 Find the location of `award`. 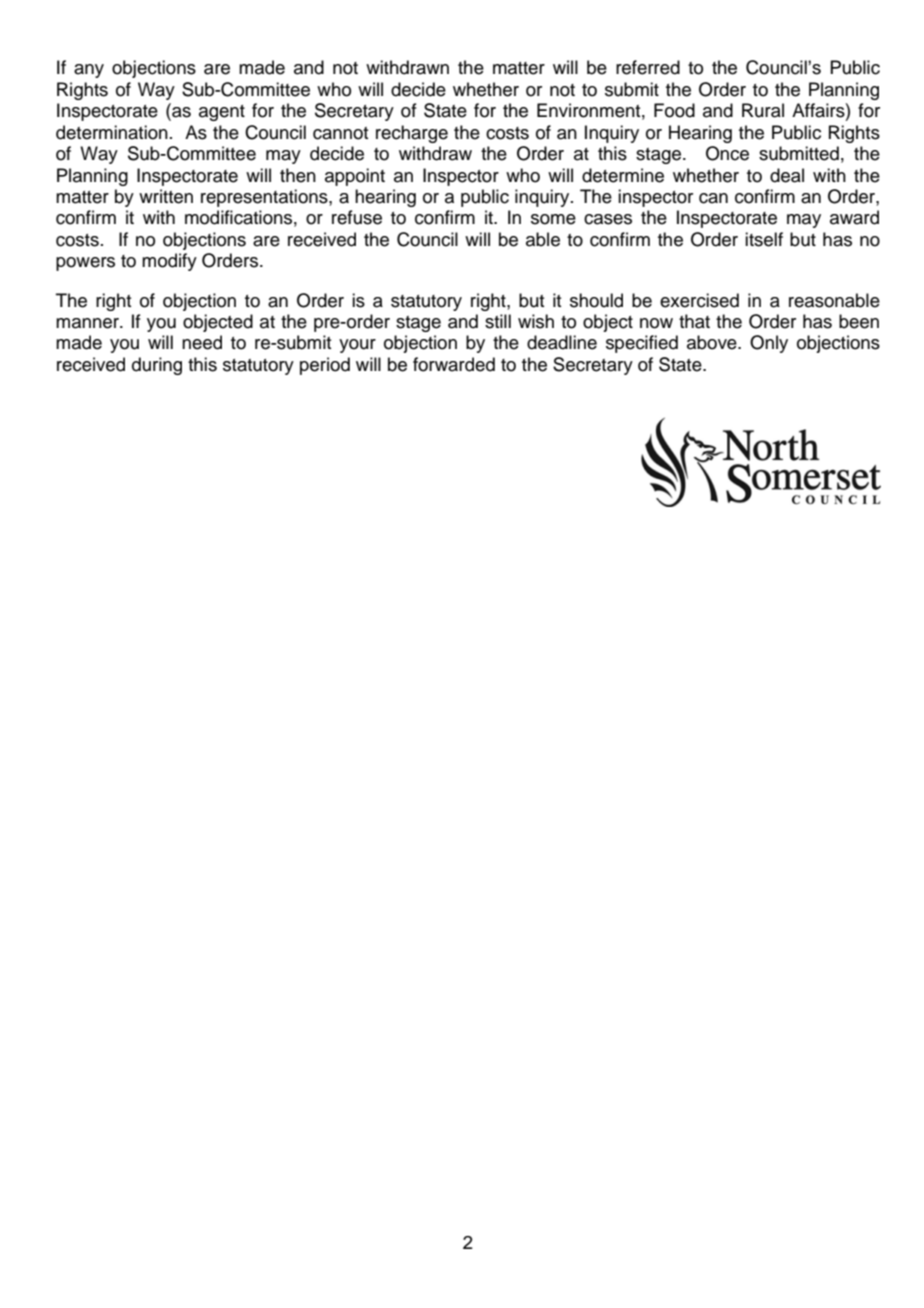

award is located at coordinates (854, 217).
